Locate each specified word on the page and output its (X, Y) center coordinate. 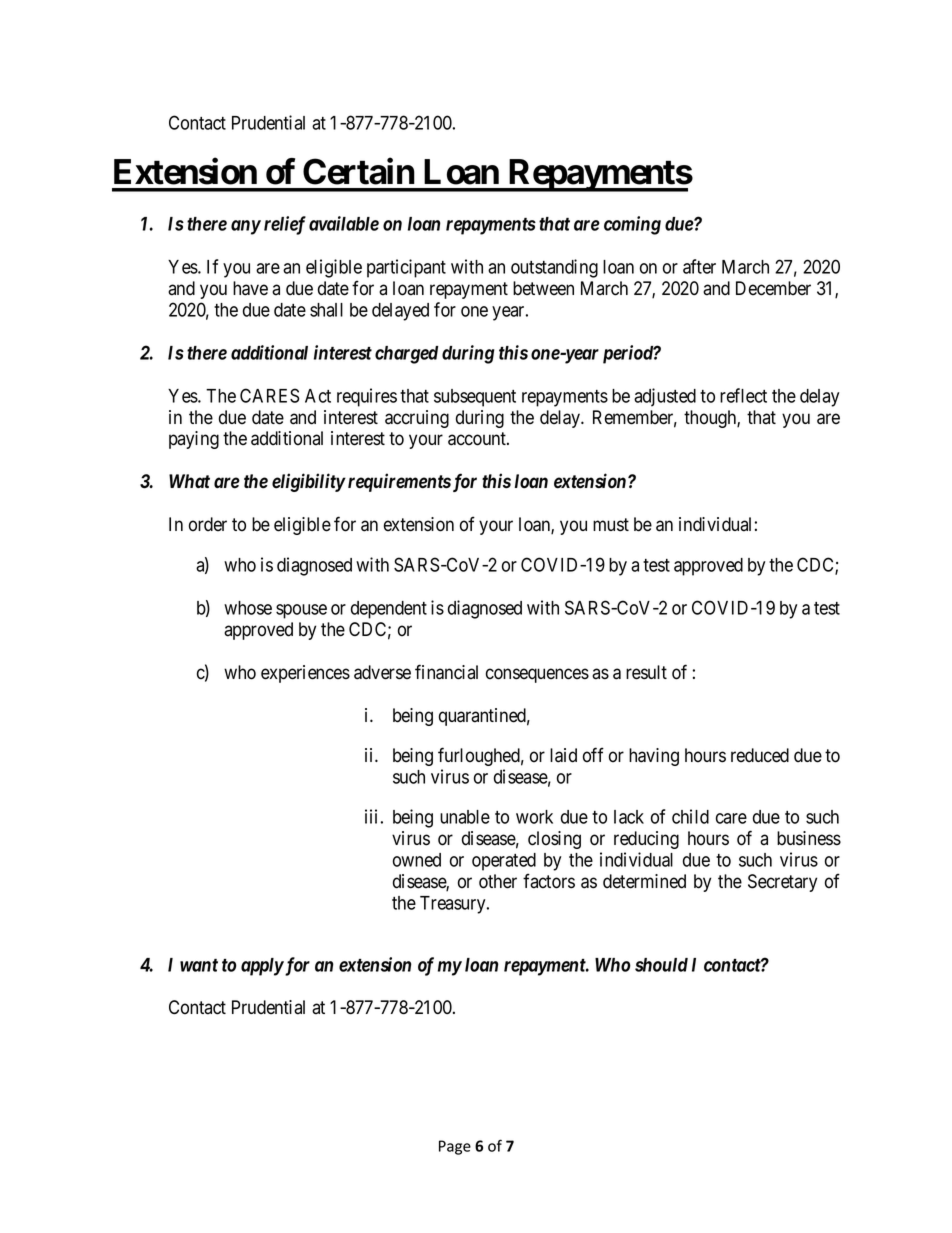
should (661, 965)
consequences (537, 675)
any (246, 227)
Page (455, 1147)
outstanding (554, 268)
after (699, 266)
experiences (305, 674)
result (646, 672)
